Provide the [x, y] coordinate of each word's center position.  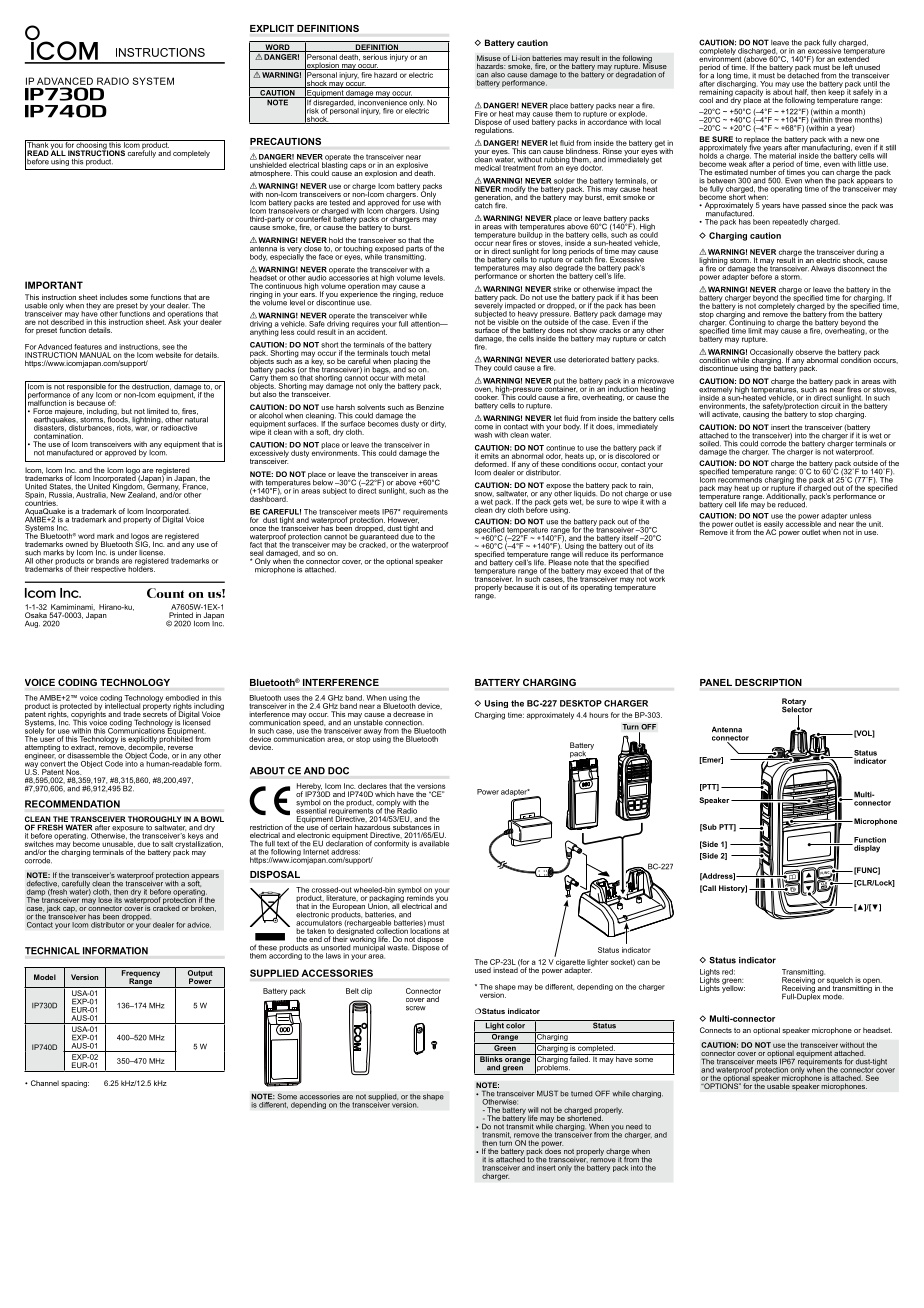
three [843, 120]
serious [375, 57]
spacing [75, 1084]
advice [199, 925]
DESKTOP [581, 703]
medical [488, 168]
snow [484, 494]
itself [630, 538]
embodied [182, 698]
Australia [92, 495]
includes [113, 297]
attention [426, 322]
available [434, 844]
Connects [716, 1030]
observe [809, 352]
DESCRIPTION [768, 682]
